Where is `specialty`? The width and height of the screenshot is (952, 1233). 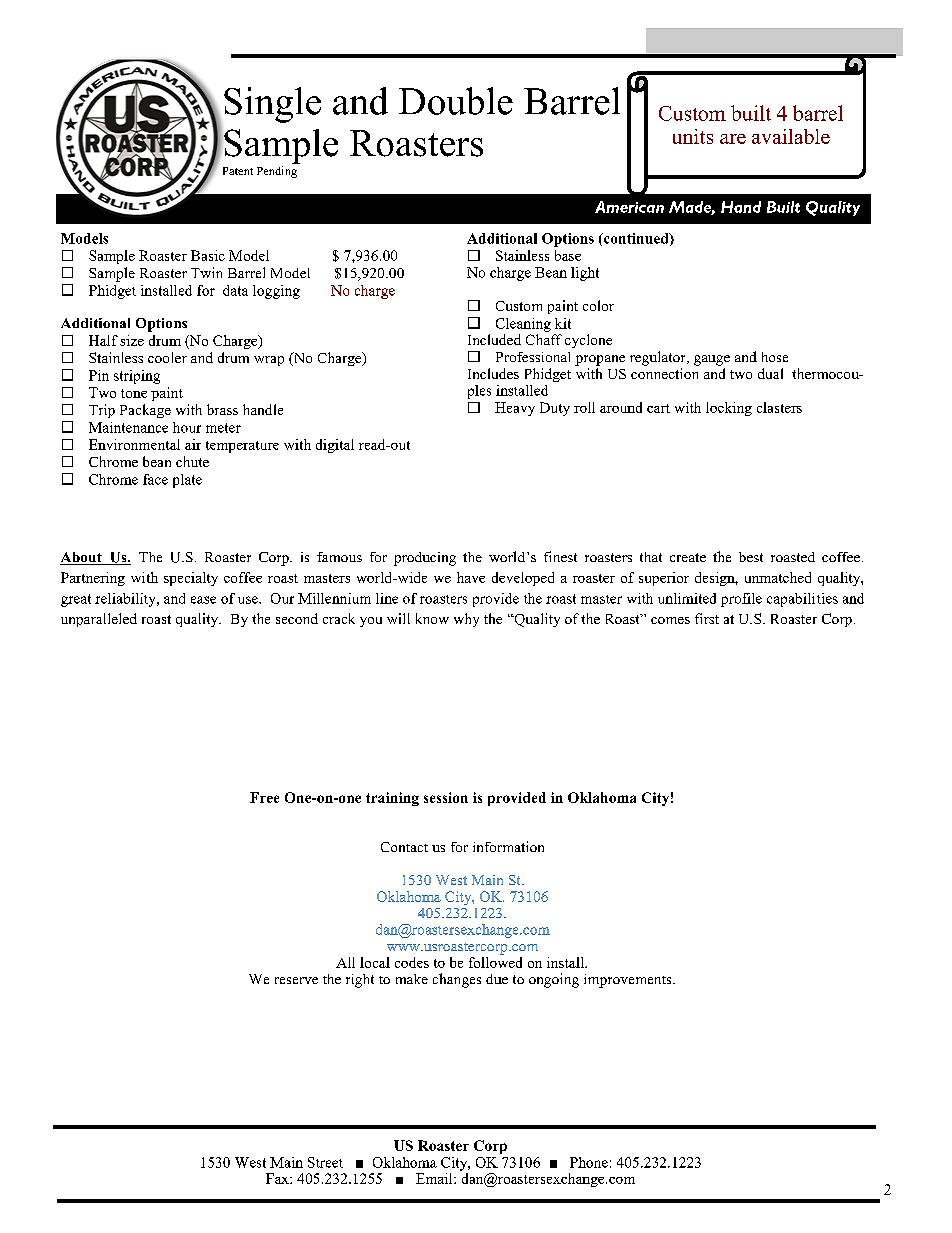
specialty is located at coordinates (191, 579).
